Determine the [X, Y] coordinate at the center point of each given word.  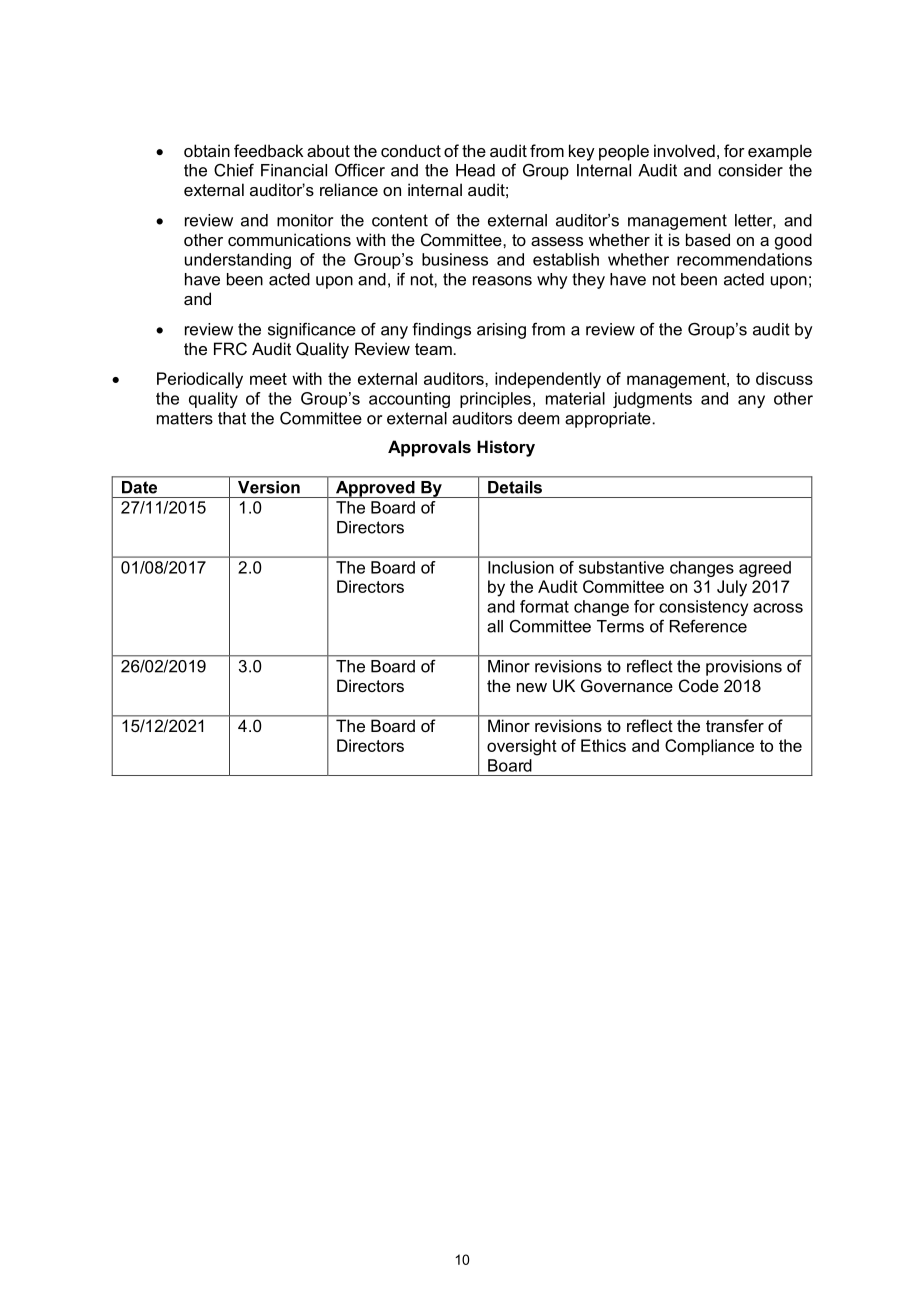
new [532, 687]
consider [750, 170]
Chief [234, 170]
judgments [652, 400]
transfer [735, 725]
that [232, 418]
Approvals [429, 448]
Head [475, 170]
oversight [522, 747]
